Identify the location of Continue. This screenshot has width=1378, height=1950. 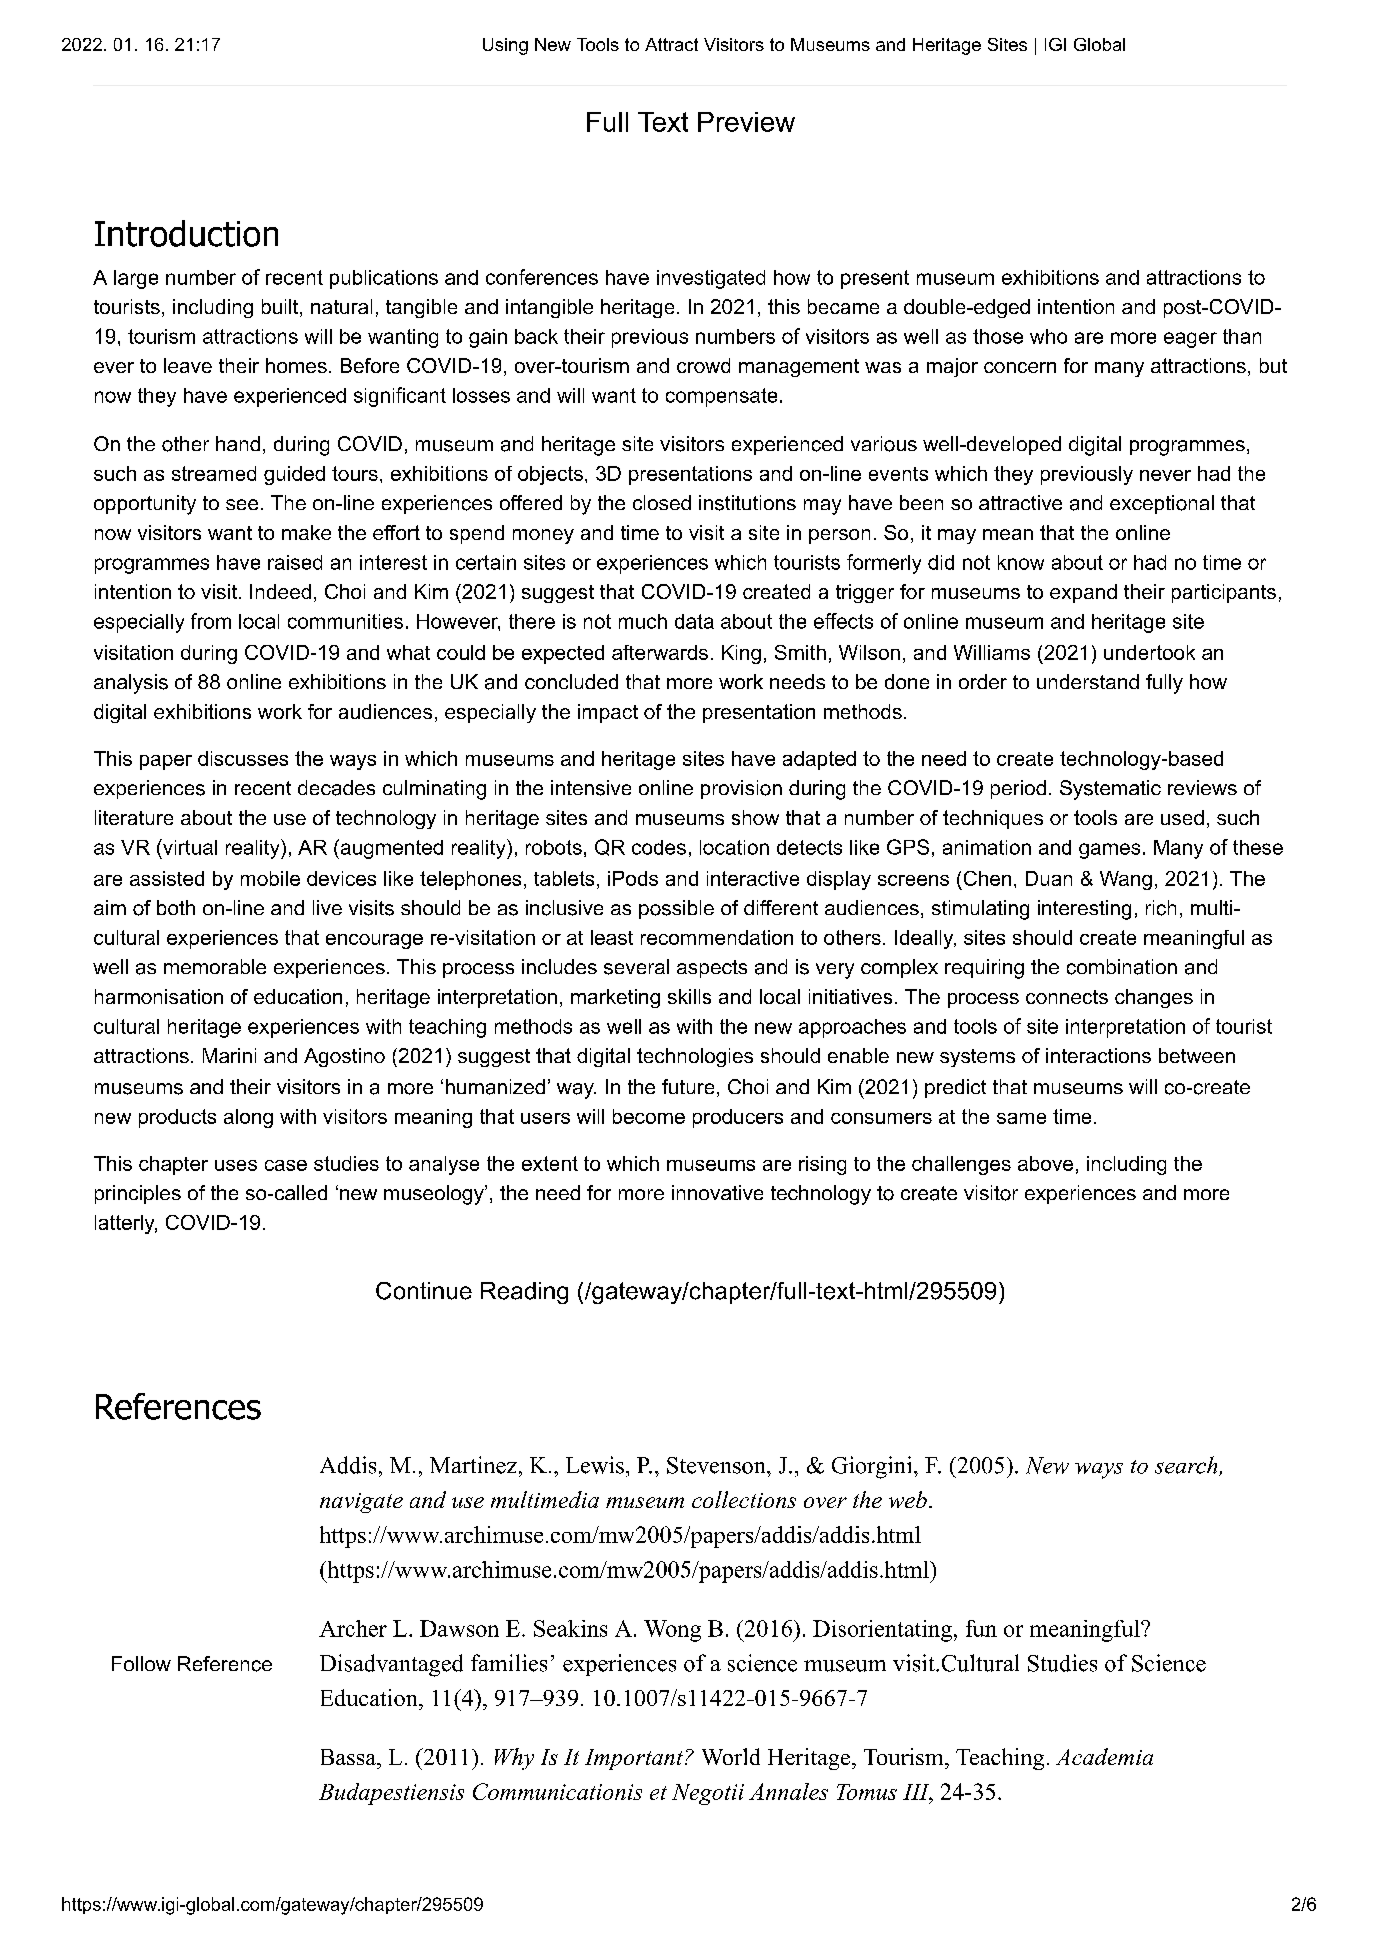
(424, 1291).
